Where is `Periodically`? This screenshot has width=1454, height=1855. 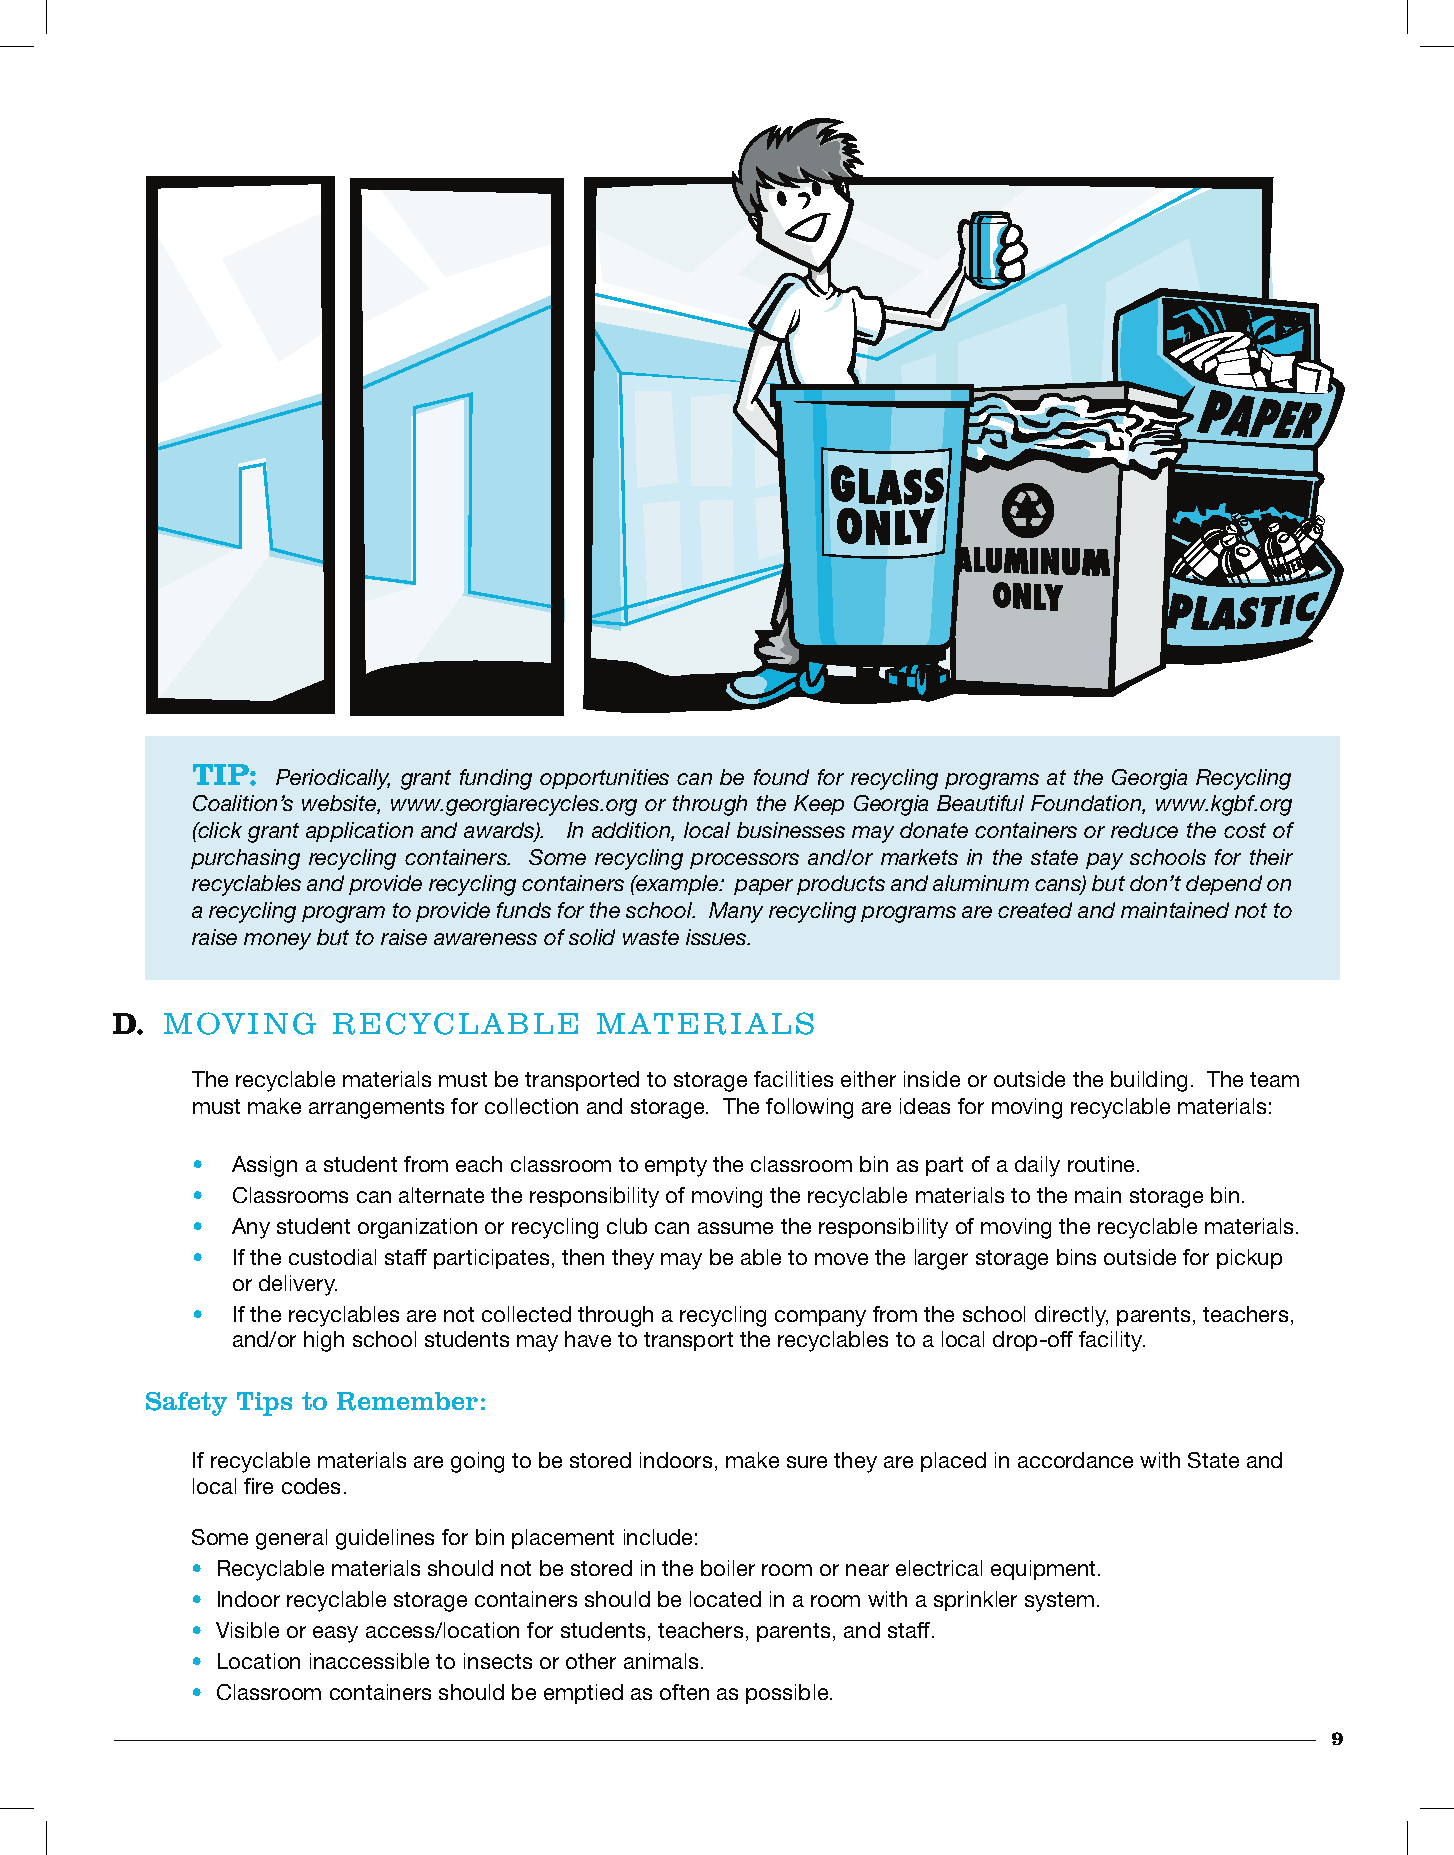
Periodically is located at coordinates (333, 779).
